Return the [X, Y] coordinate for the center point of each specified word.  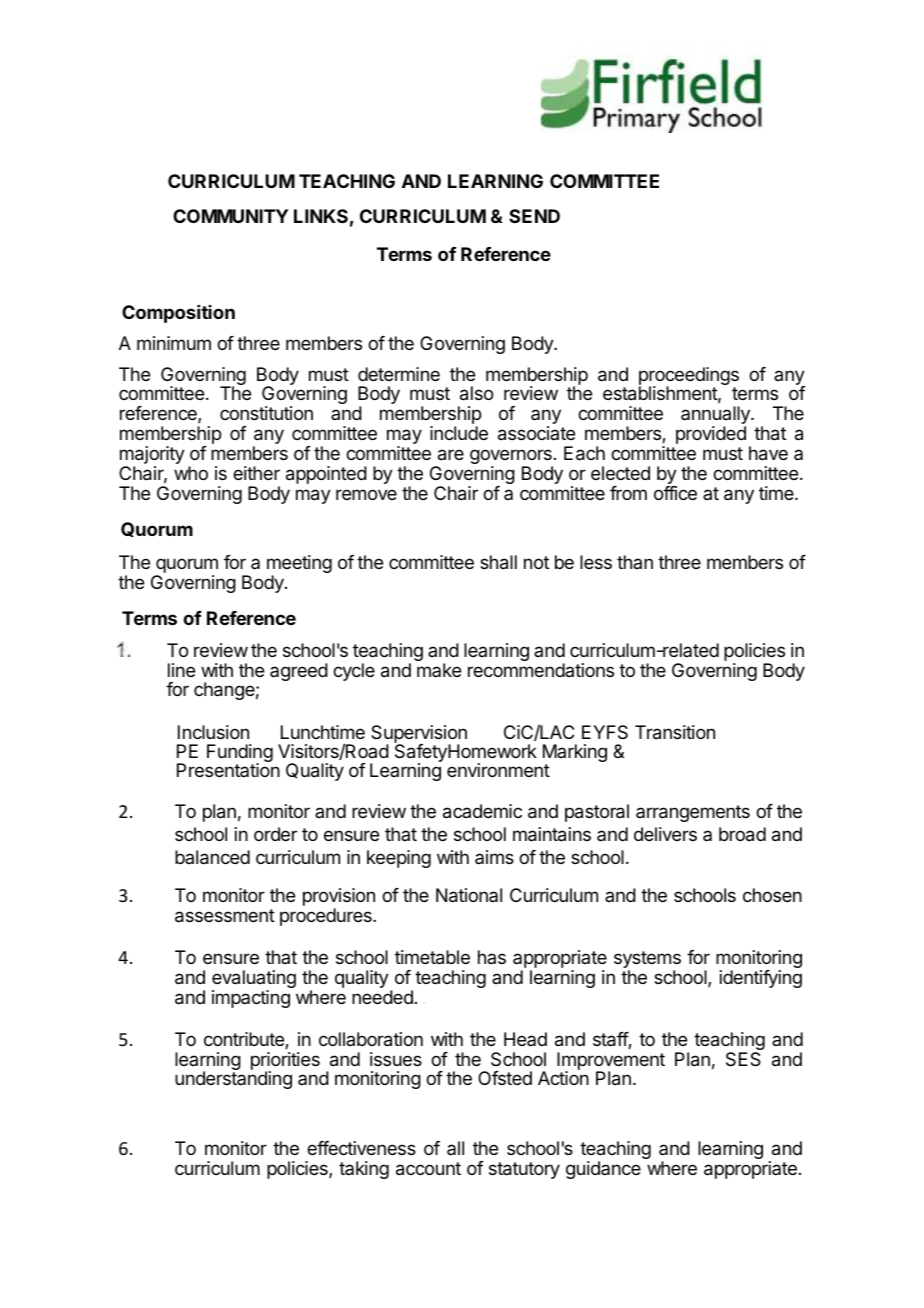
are [451, 455]
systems [647, 961]
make [439, 670]
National [469, 895]
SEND [534, 216]
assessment [225, 916]
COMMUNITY [230, 216]
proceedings [689, 377]
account [428, 1169]
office [675, 493]
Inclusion [213, 732]
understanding [233, 1080]
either [256, 473]
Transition [675, 732]
